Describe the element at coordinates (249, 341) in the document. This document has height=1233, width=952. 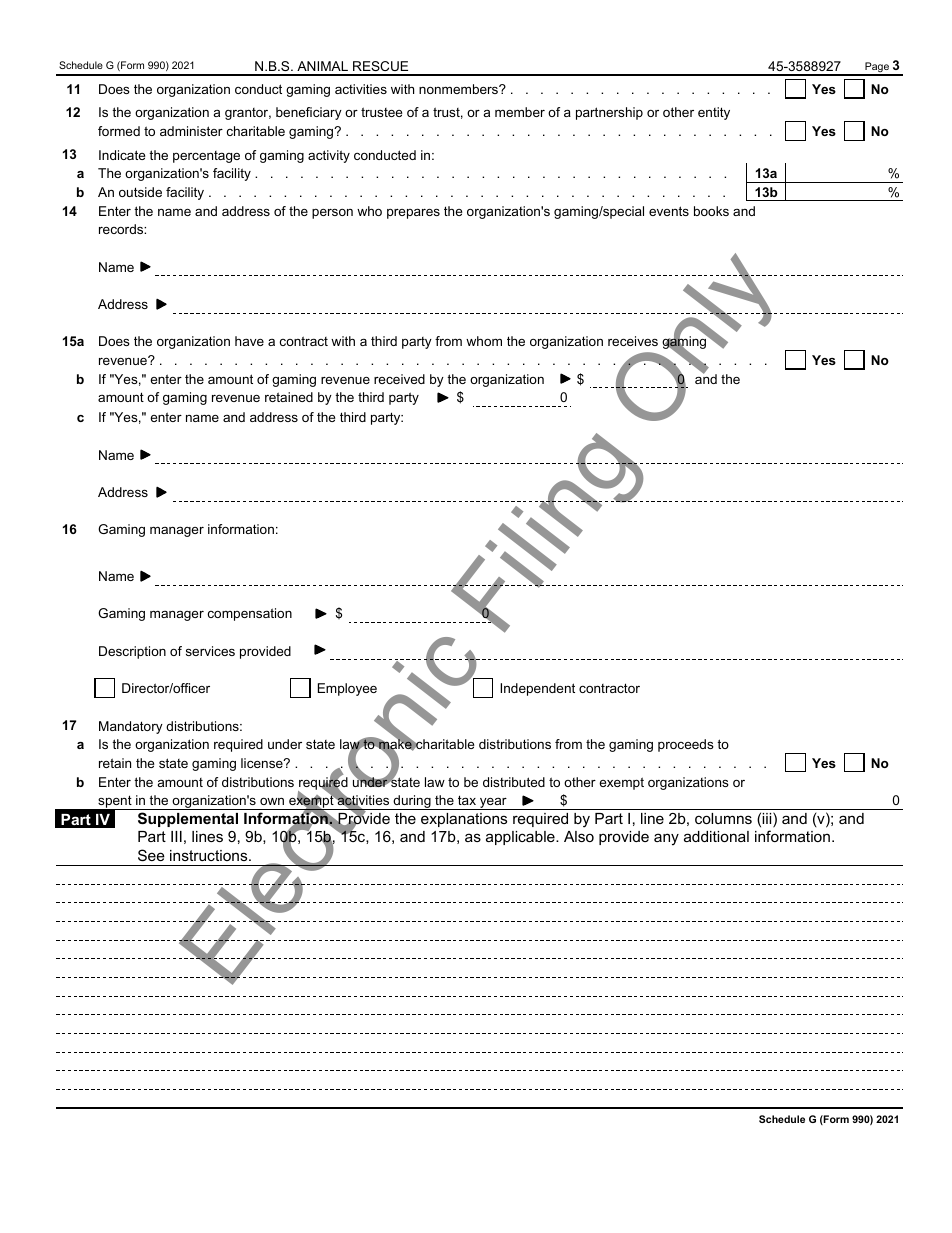
I see `have` at that location.
